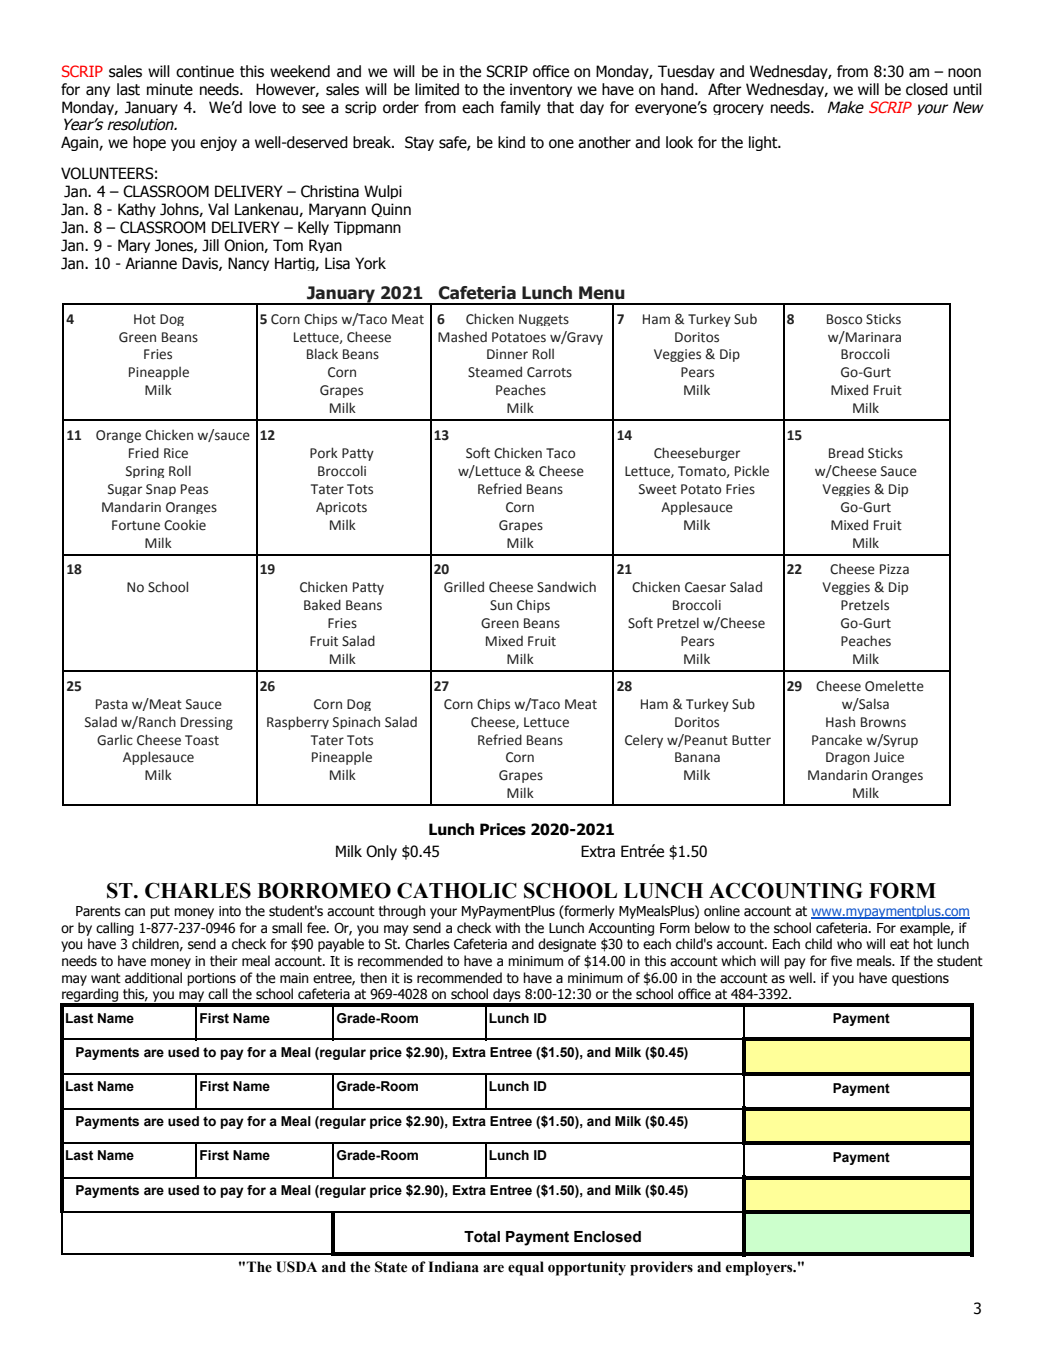 The image size is (1044, 1351). What do you see at coordinates (697, 757) in the screenshot?
I see `Banana` at bounding box center [697, 757].
